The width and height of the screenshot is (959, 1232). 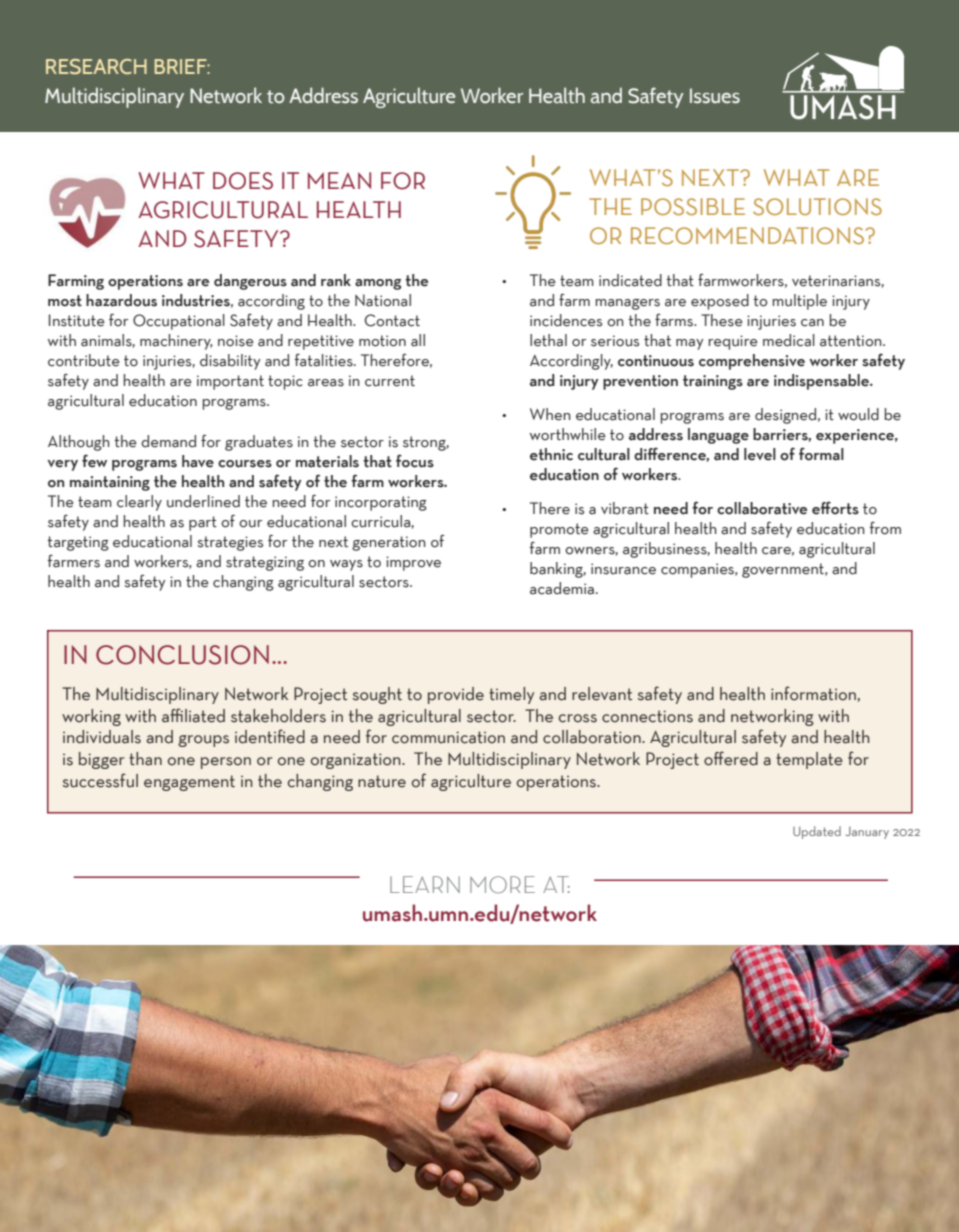 What do you see at coordinates (817, 832) in the screenshot?
I see `Updated` at bounding box center [817, 832].
